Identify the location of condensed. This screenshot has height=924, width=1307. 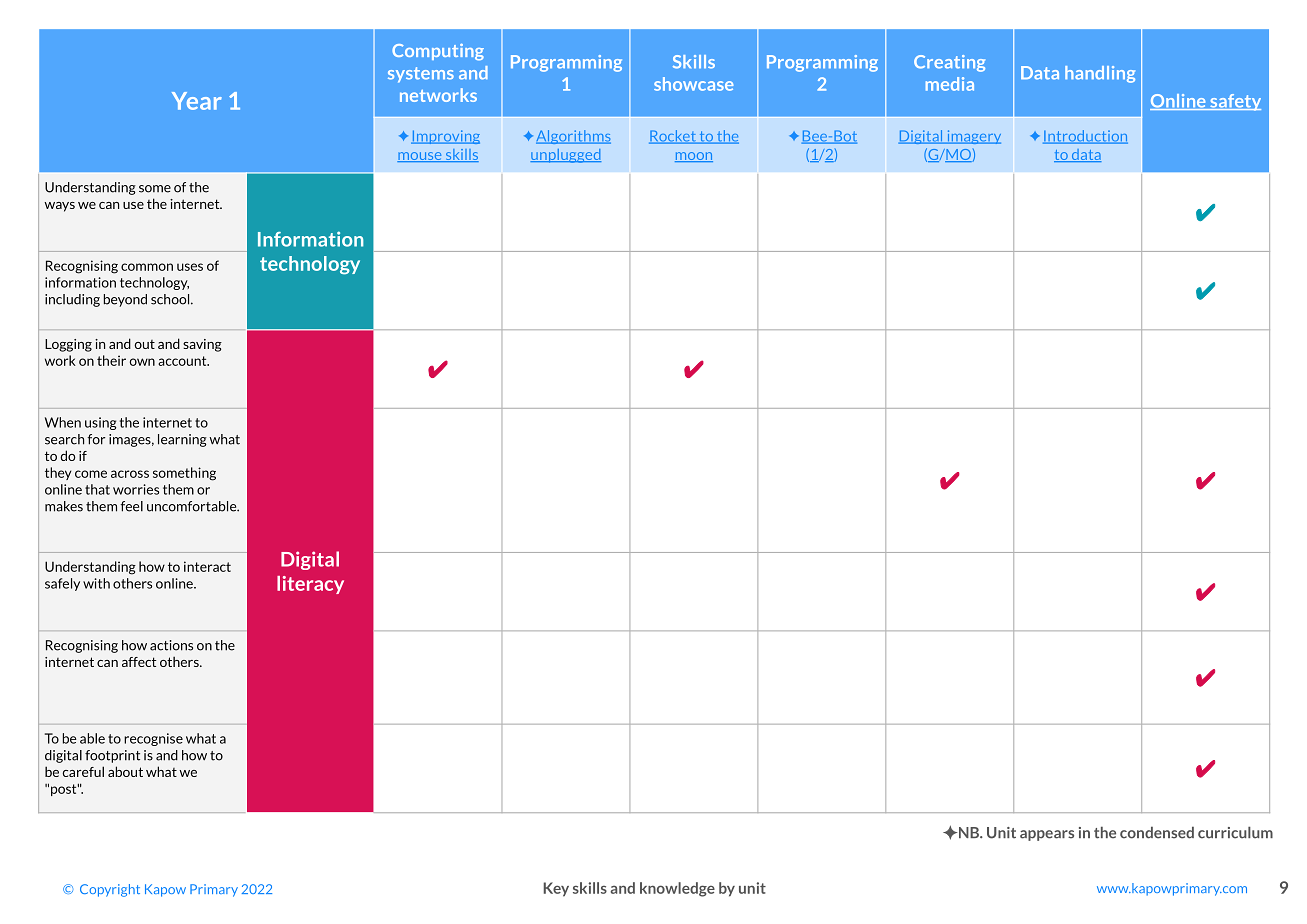
(1157, 832).
